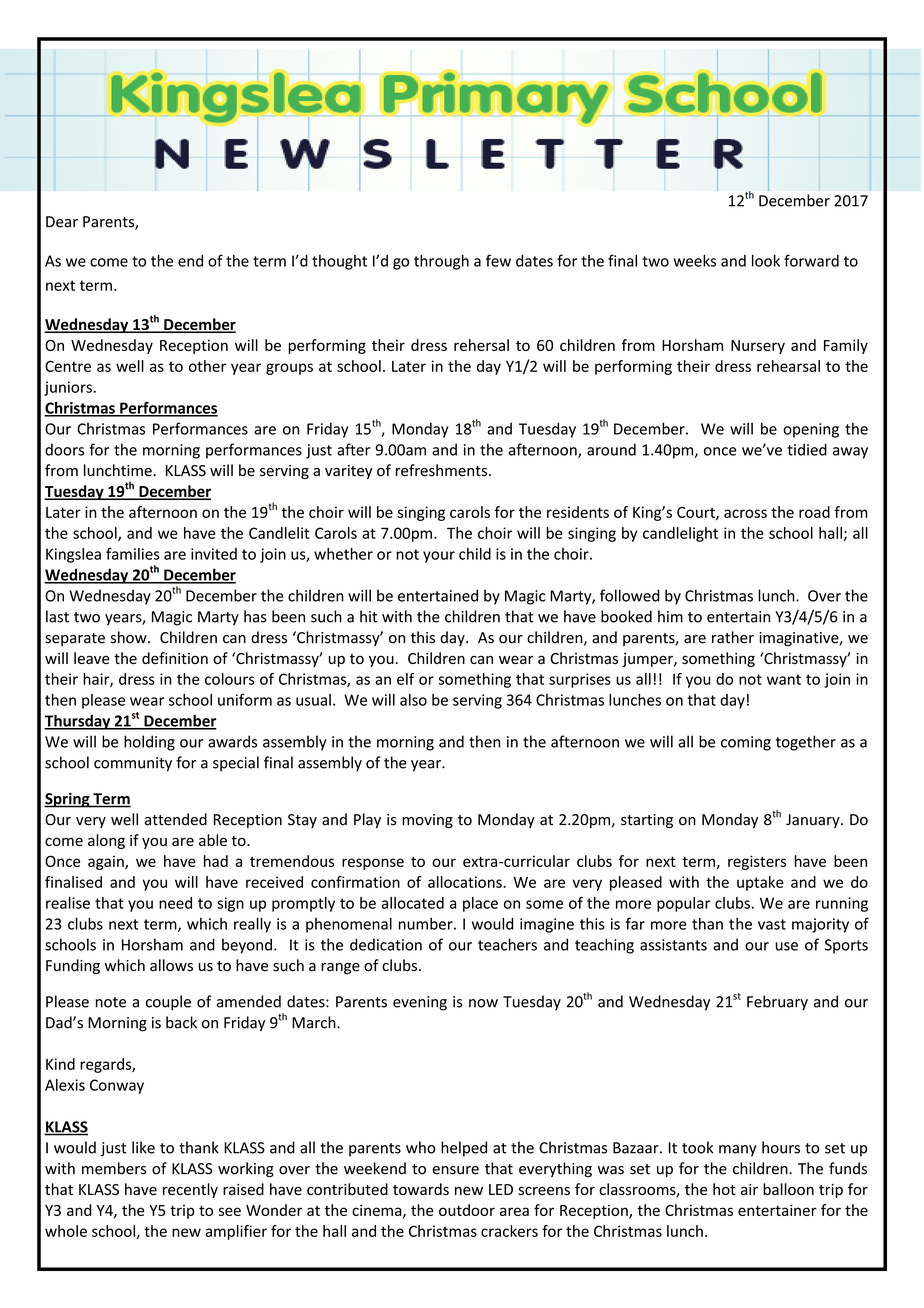  I want to click on look, so click(766, 260).
